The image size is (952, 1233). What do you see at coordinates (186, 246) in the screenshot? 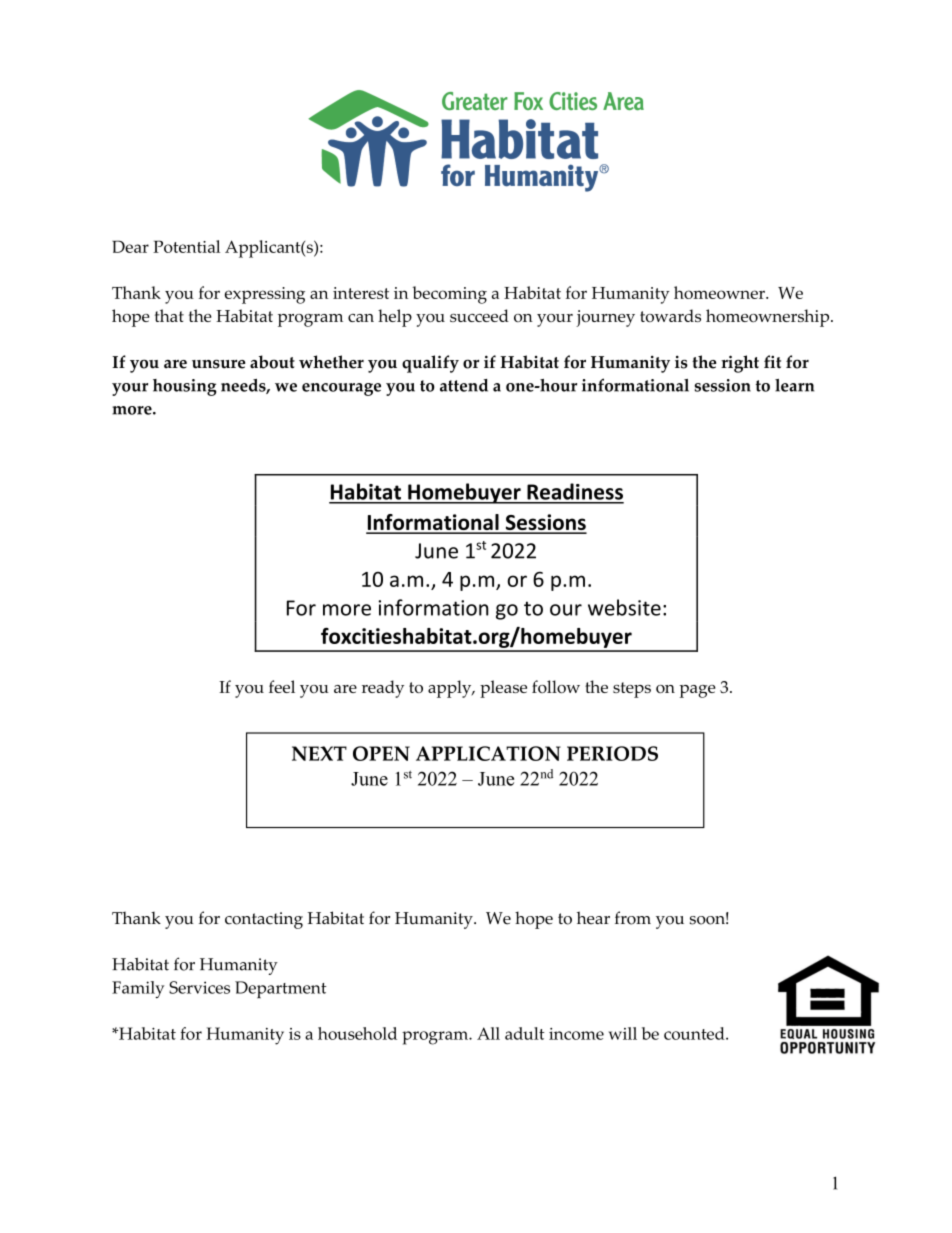
I see `Potential` at bounding box center [186, 246].
